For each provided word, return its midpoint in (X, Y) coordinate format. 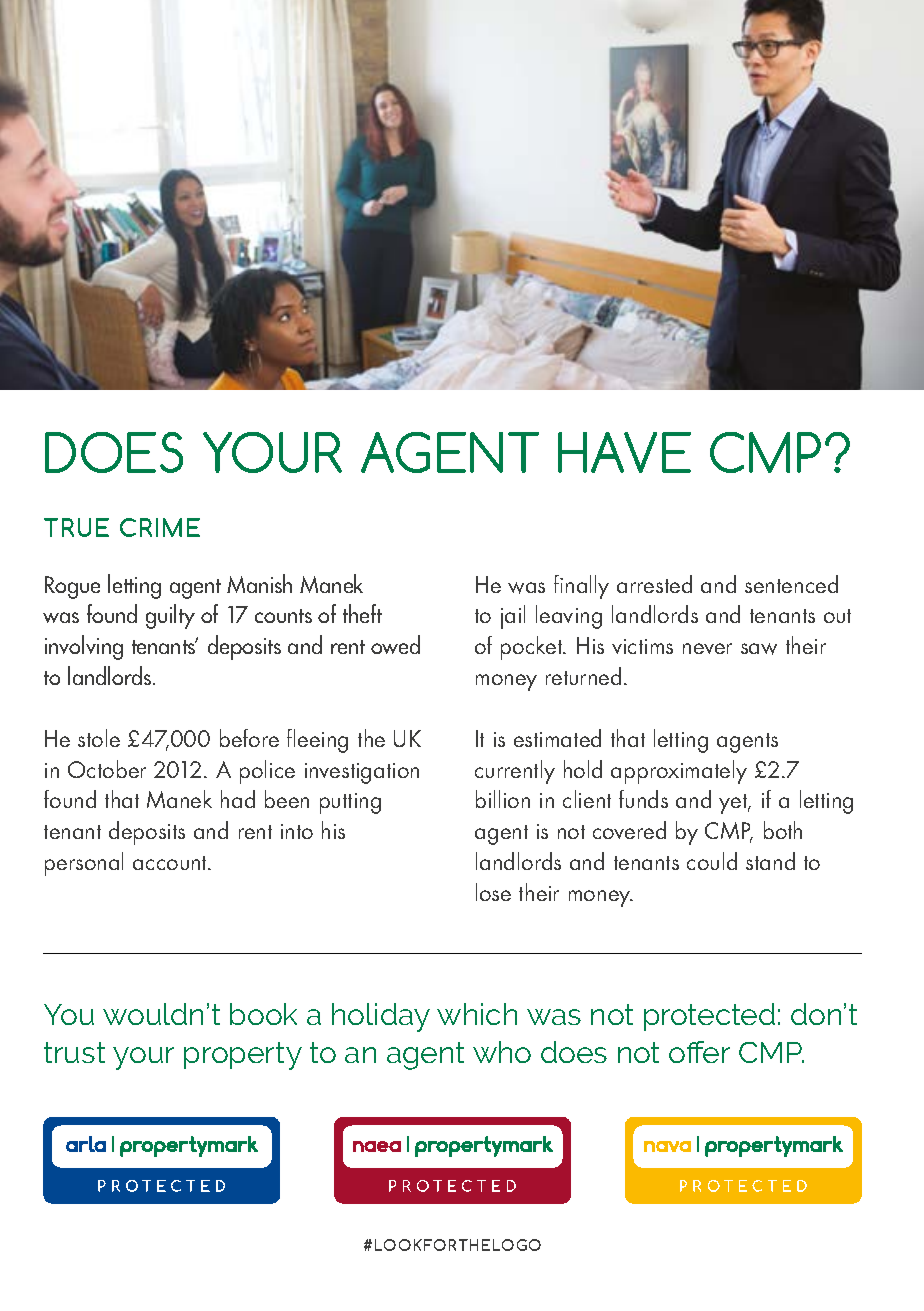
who (502, 1052)
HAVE (624, 452)
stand (770, 861)
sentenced (791, 584)
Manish (259, 583)
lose (493, 892)
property (243, 1056)
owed (395, 644)
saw (759, 649)
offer (699, 1052)
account (171, 863)
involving (84, 647)
